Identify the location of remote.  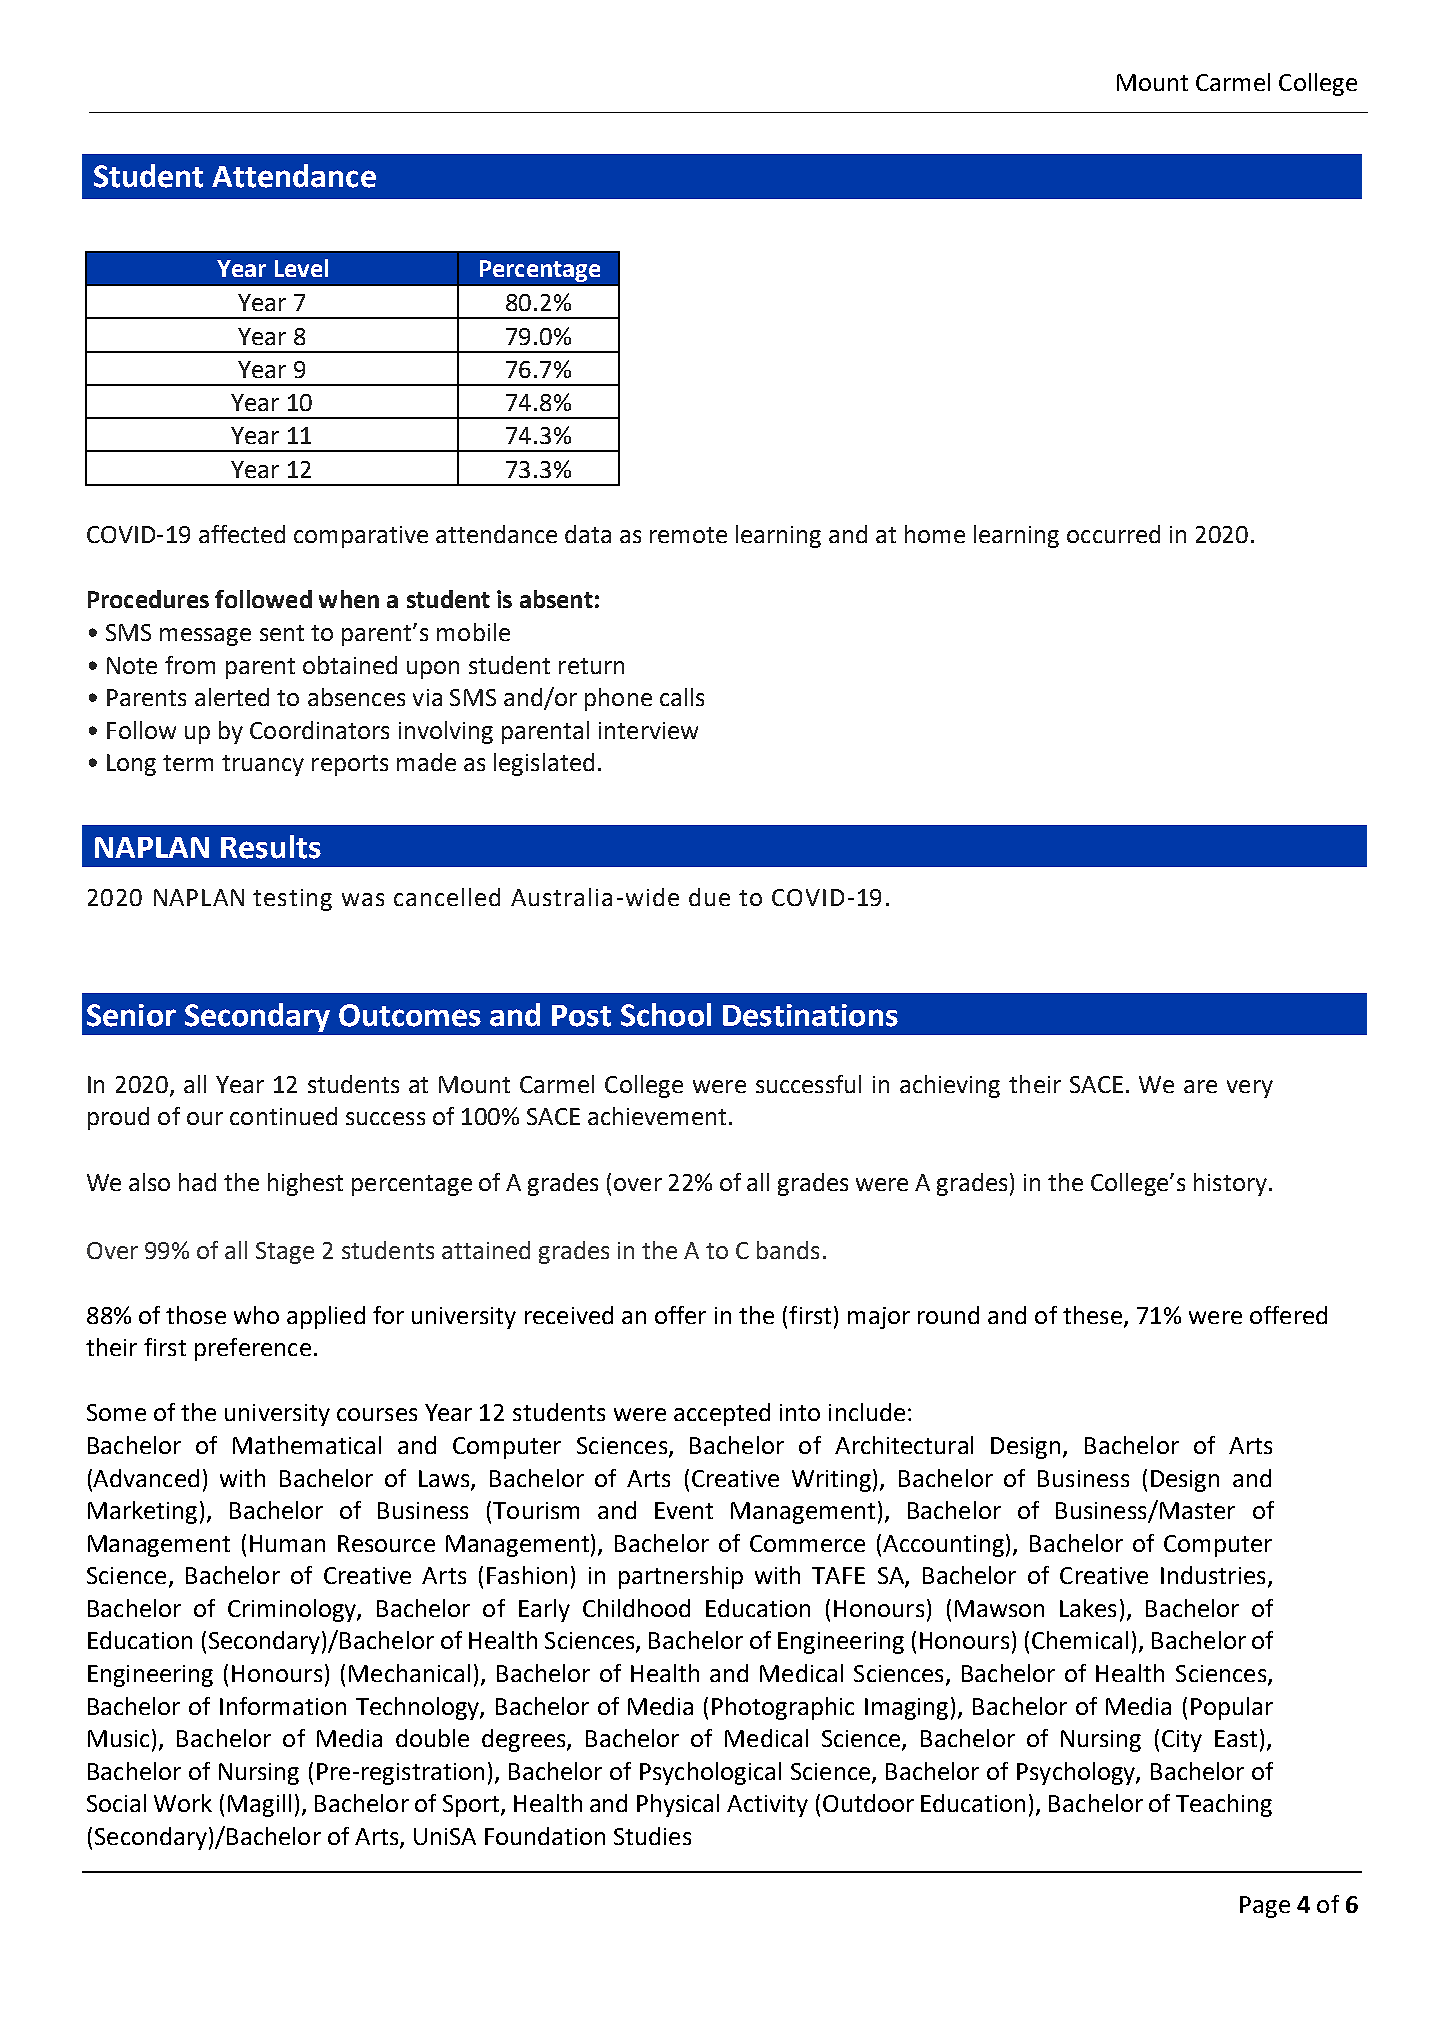
(688, 535).
